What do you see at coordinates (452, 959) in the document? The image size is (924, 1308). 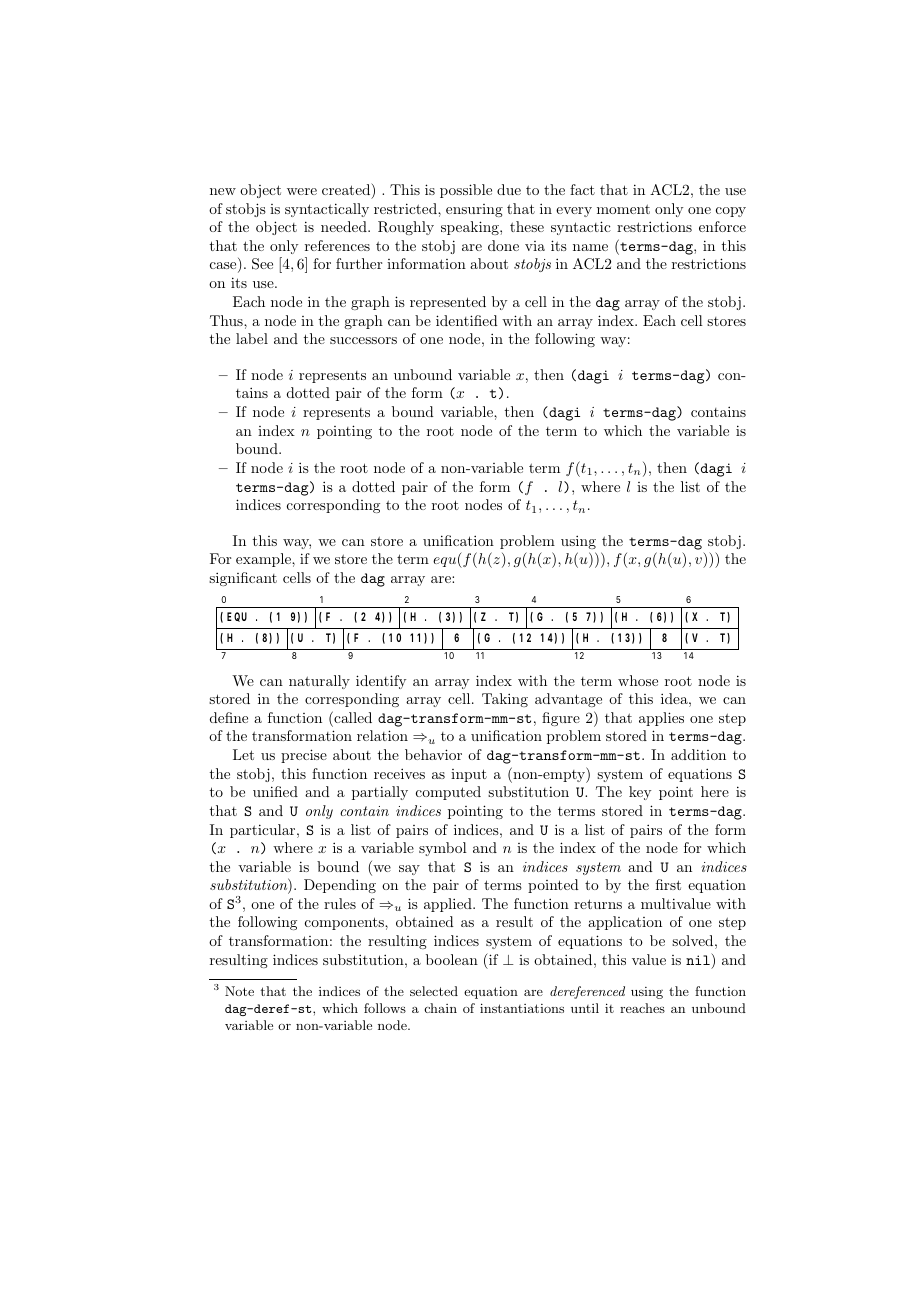 I see `boolean` at bounding box center [452, 959].
